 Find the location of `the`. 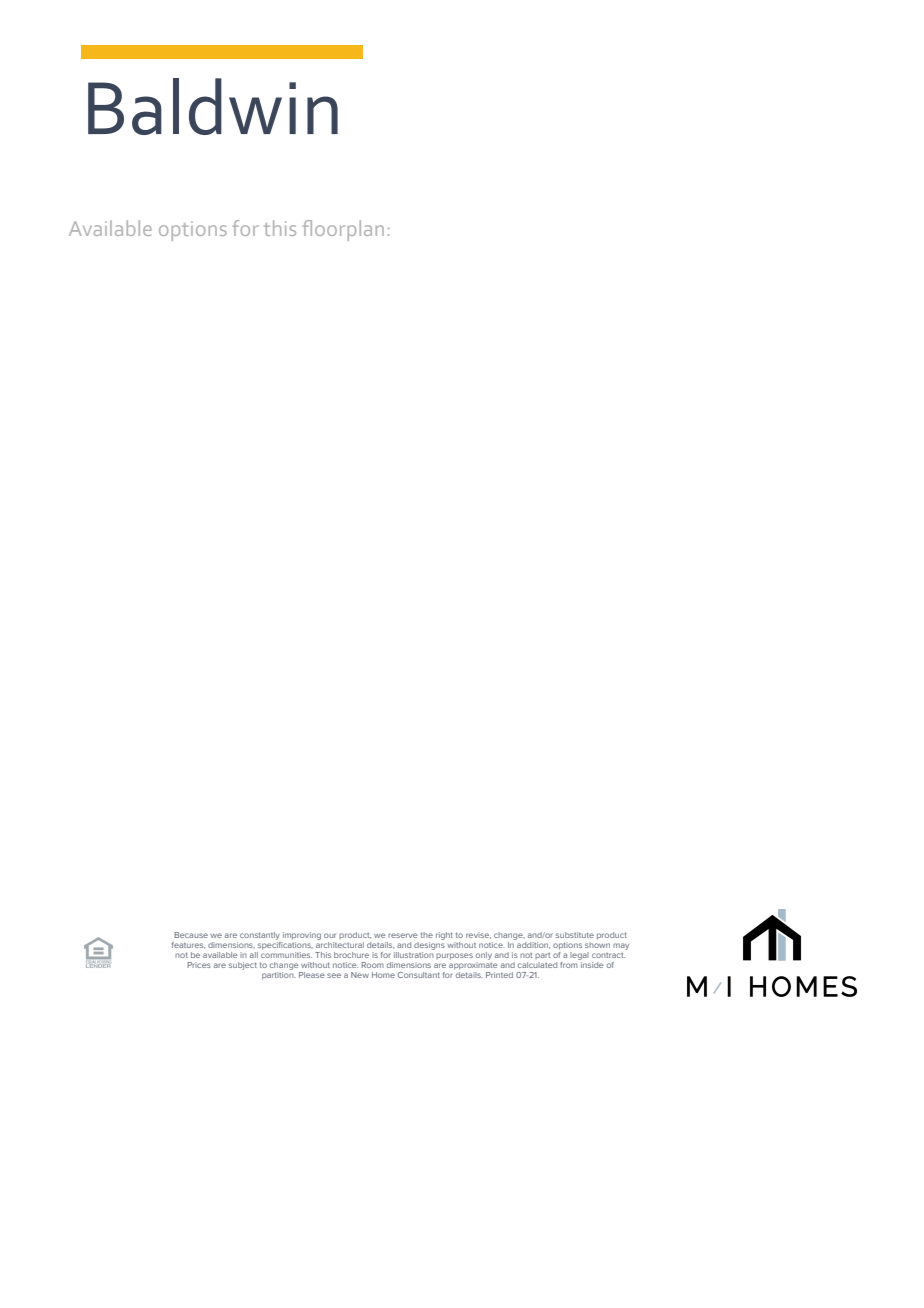

the is located at coordinates (427, 935).
